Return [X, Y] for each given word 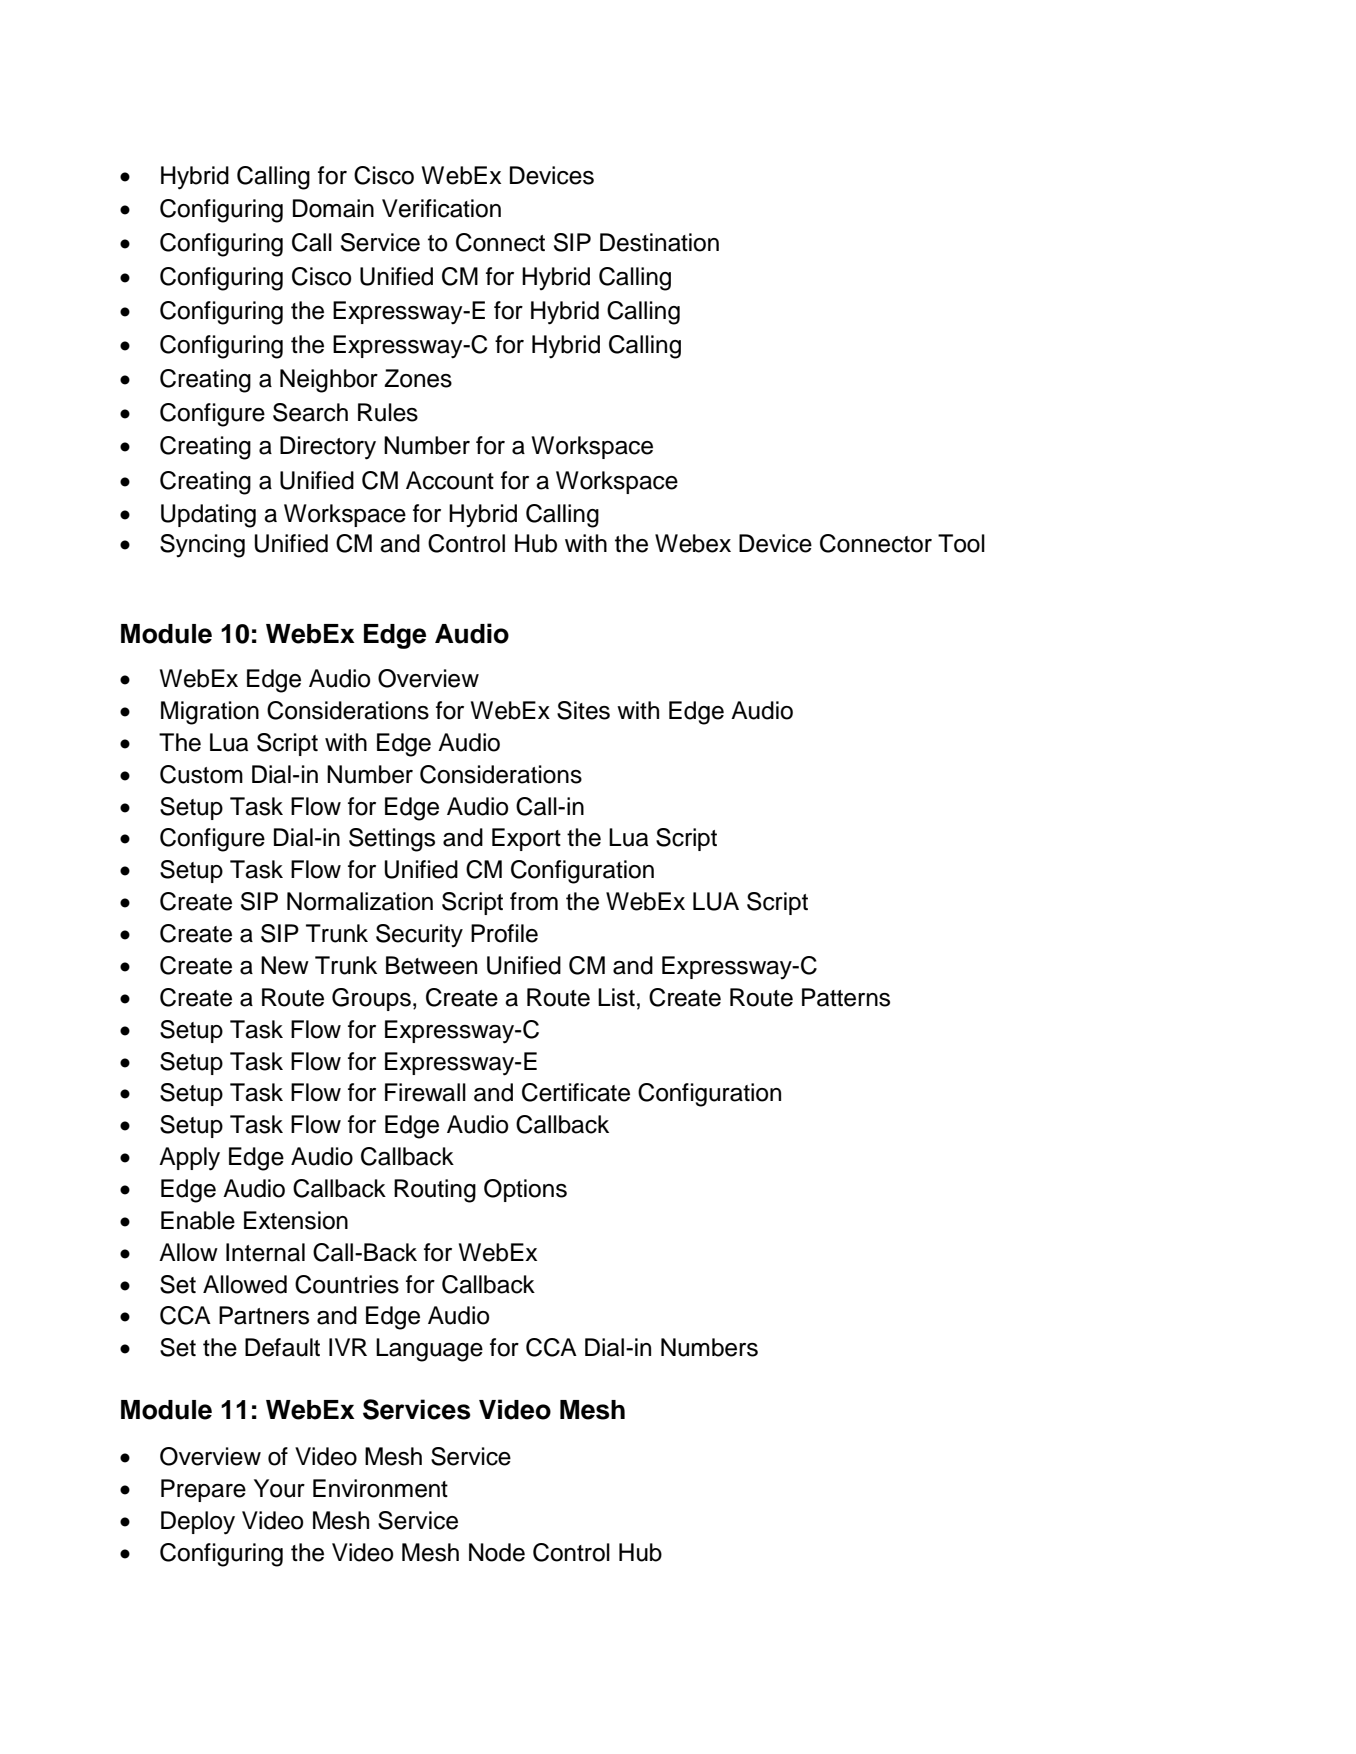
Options [525, 1190]
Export [526, 839]
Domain [333, 208]
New [285, 965]
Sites [583, 710]
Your [279, 1488]
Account [450, 480]
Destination [659, 242]
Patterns [846, 997]
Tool [961, 543]
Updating [208, 516]
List [616, 997]
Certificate [576, 1092]
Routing [435, 1191]
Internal [265, 1252]
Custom [201, 774]
